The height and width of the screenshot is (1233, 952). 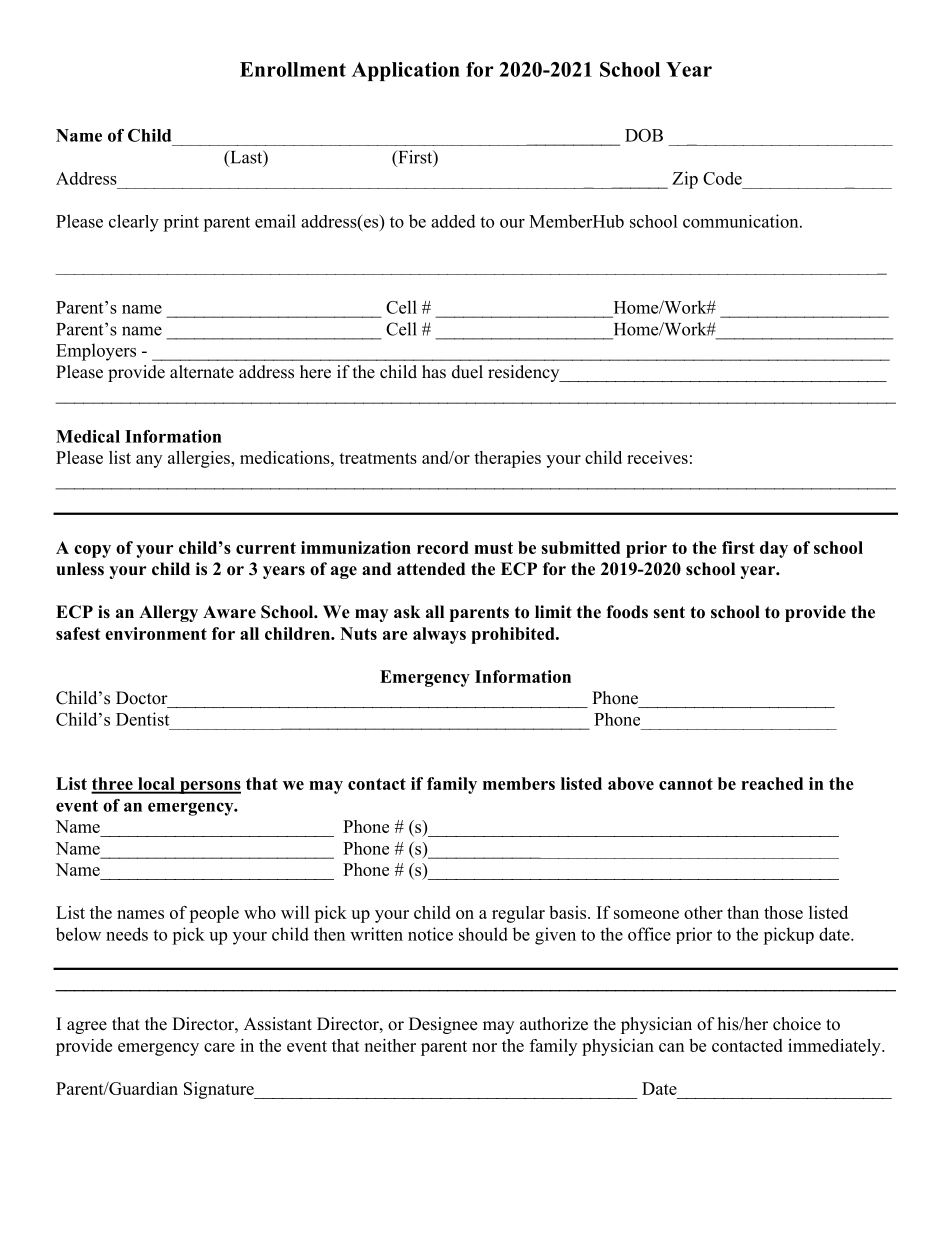 I want to click on nor, so click(x=484, y=1047).
